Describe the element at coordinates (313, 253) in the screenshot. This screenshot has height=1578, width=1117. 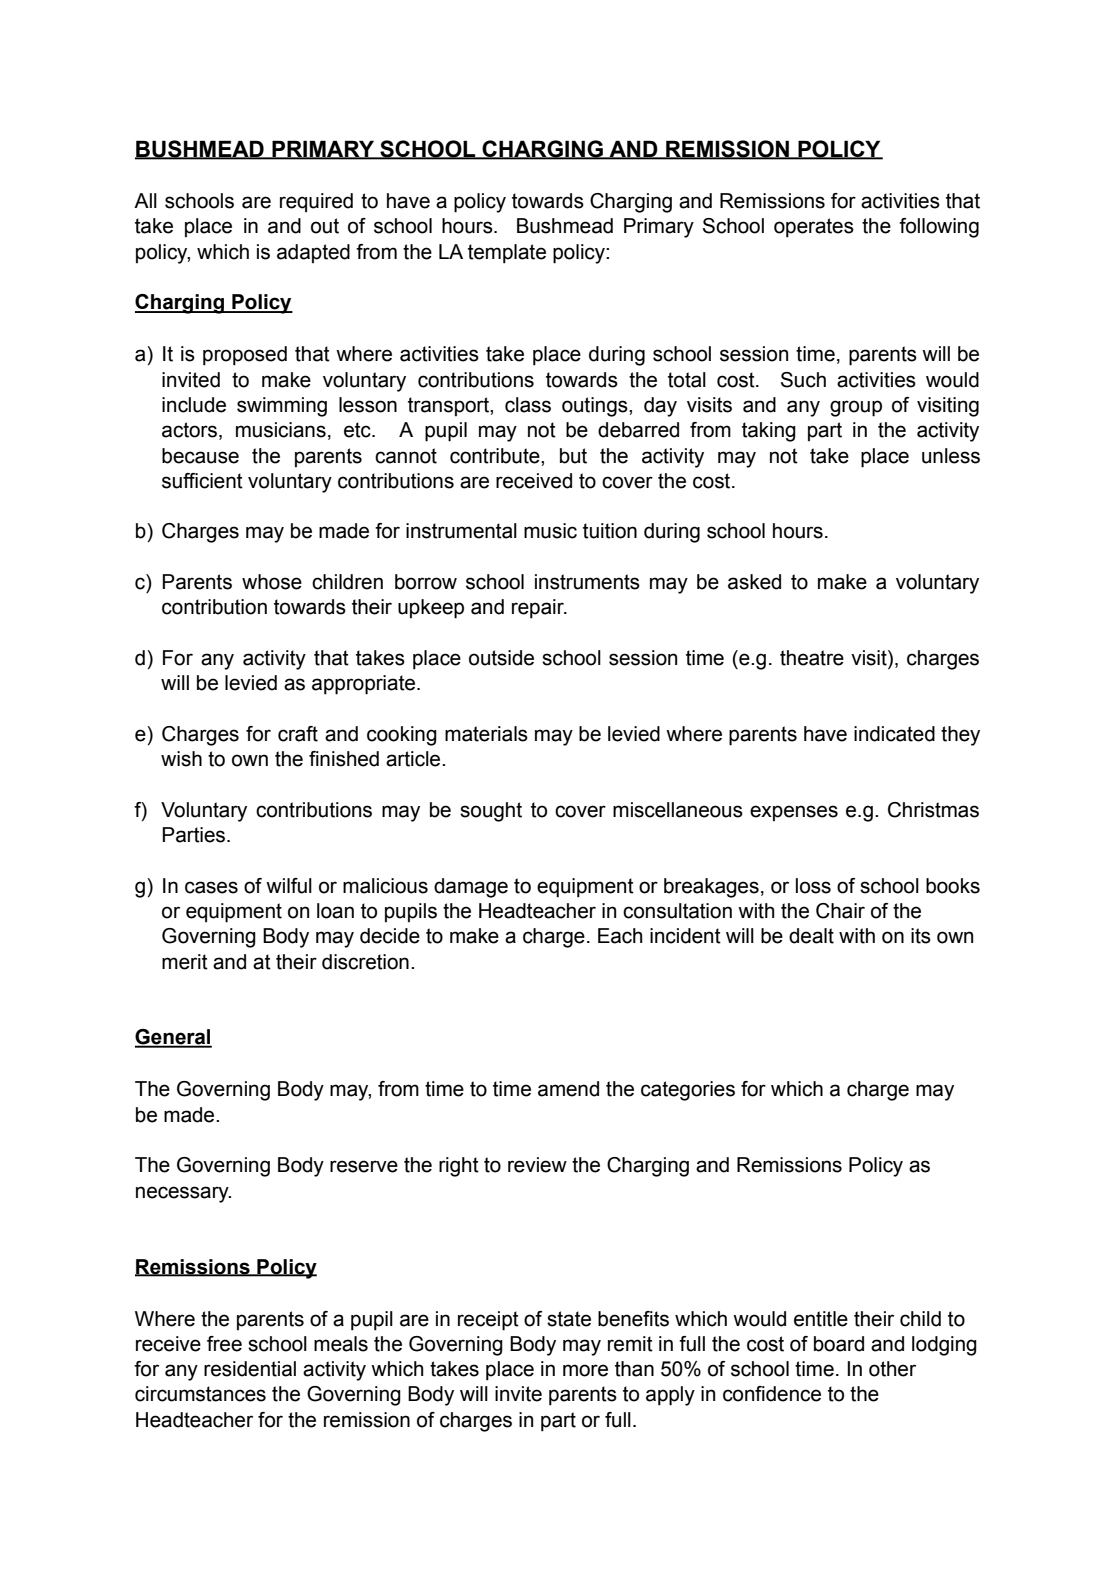
I see `adapted` at that location.
